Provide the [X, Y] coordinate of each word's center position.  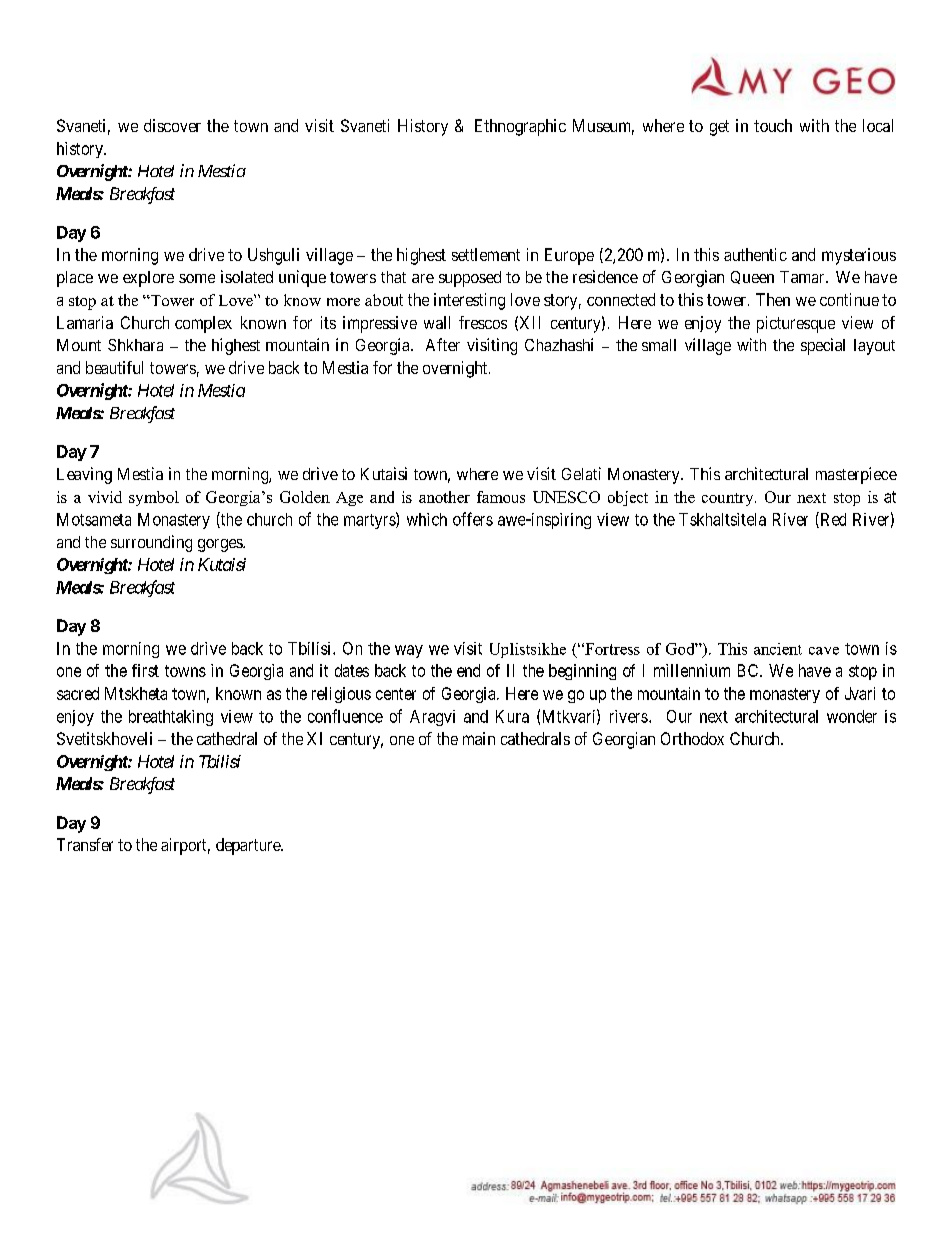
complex [203, 324]
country [729, 499]
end [468, 670]
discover [172, 125]
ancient [778, 649]
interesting [469, 301]
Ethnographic [520, 127]
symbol [154, 498]
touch [773, 125]
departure [249, 846]
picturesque [796, 324]
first [145, 670]
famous [501, 497]
